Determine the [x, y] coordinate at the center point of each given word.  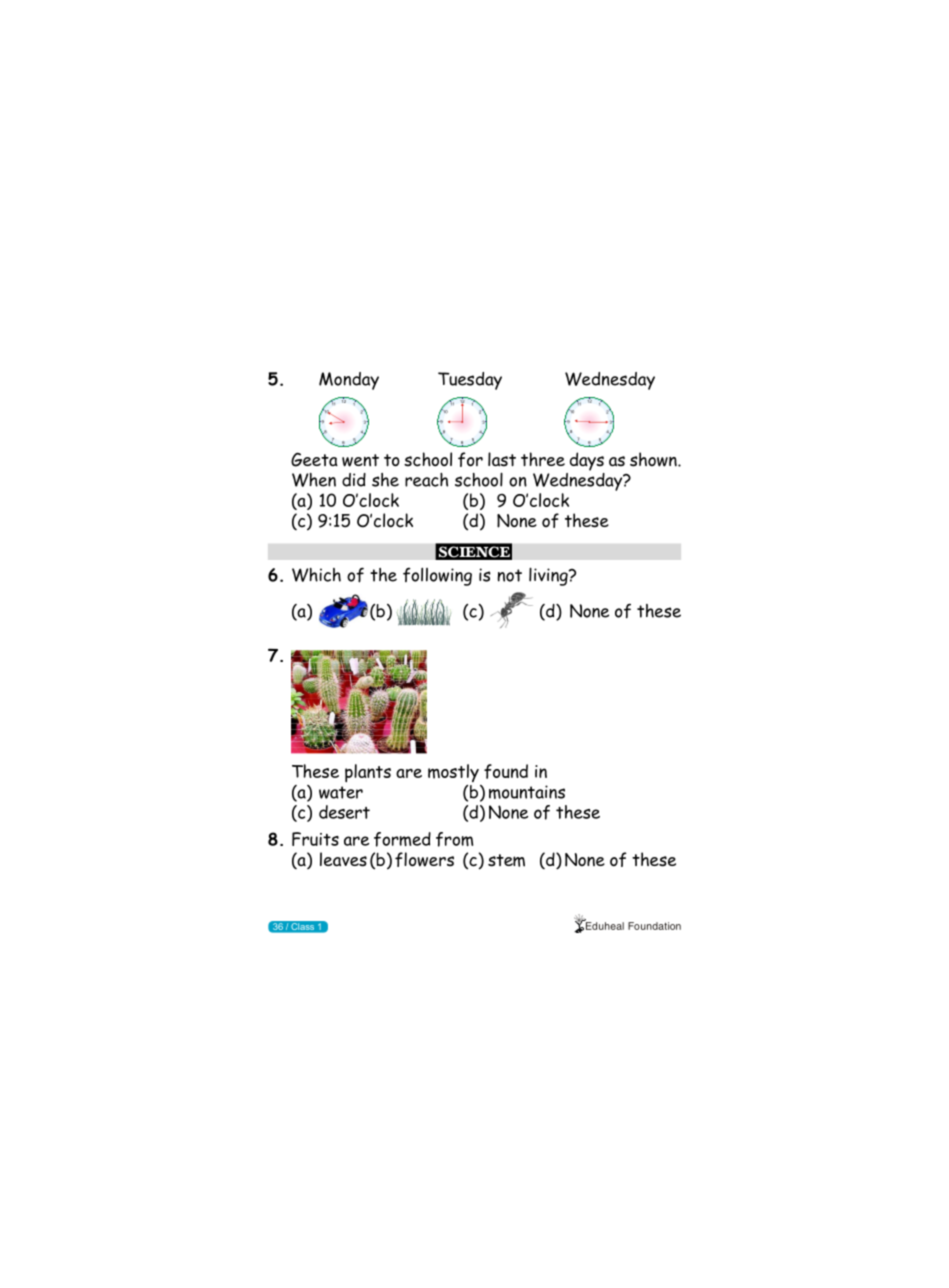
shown [654, 459]
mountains [527, 792]
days [587, 461]
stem [506, 860]
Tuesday [470, 381]
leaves [343, 859]
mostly [453, 773]
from [454, 839]
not [509, 575]
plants [368, 773]
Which [316, 575]
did [354, 480]
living [549, 576]
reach [426, 480]
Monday [349, 381]
